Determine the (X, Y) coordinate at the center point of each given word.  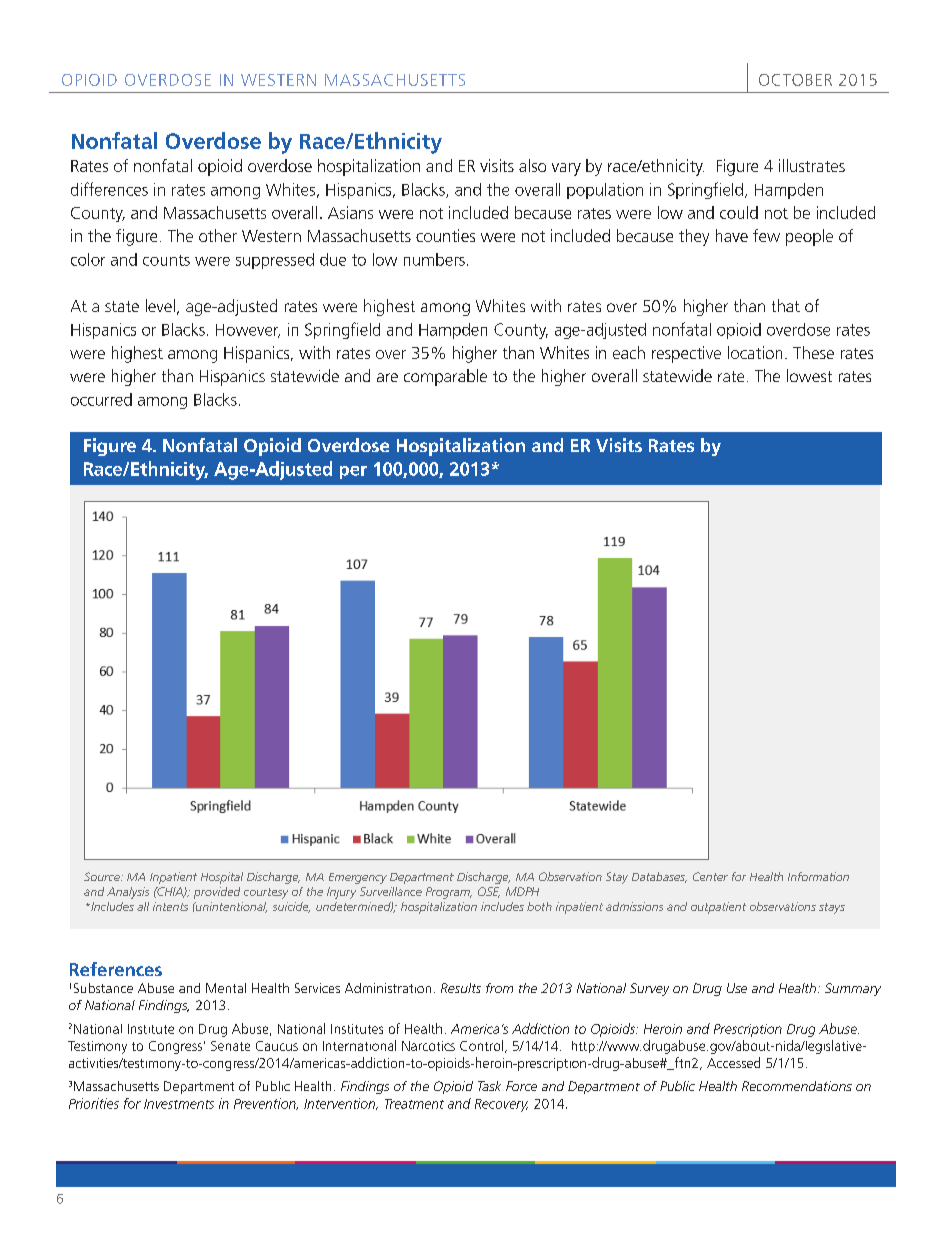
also (532, 165)
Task (489, 1086)
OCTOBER (795, 80)
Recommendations (797, 1086)
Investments (179, 1104)
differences (109, 189)
